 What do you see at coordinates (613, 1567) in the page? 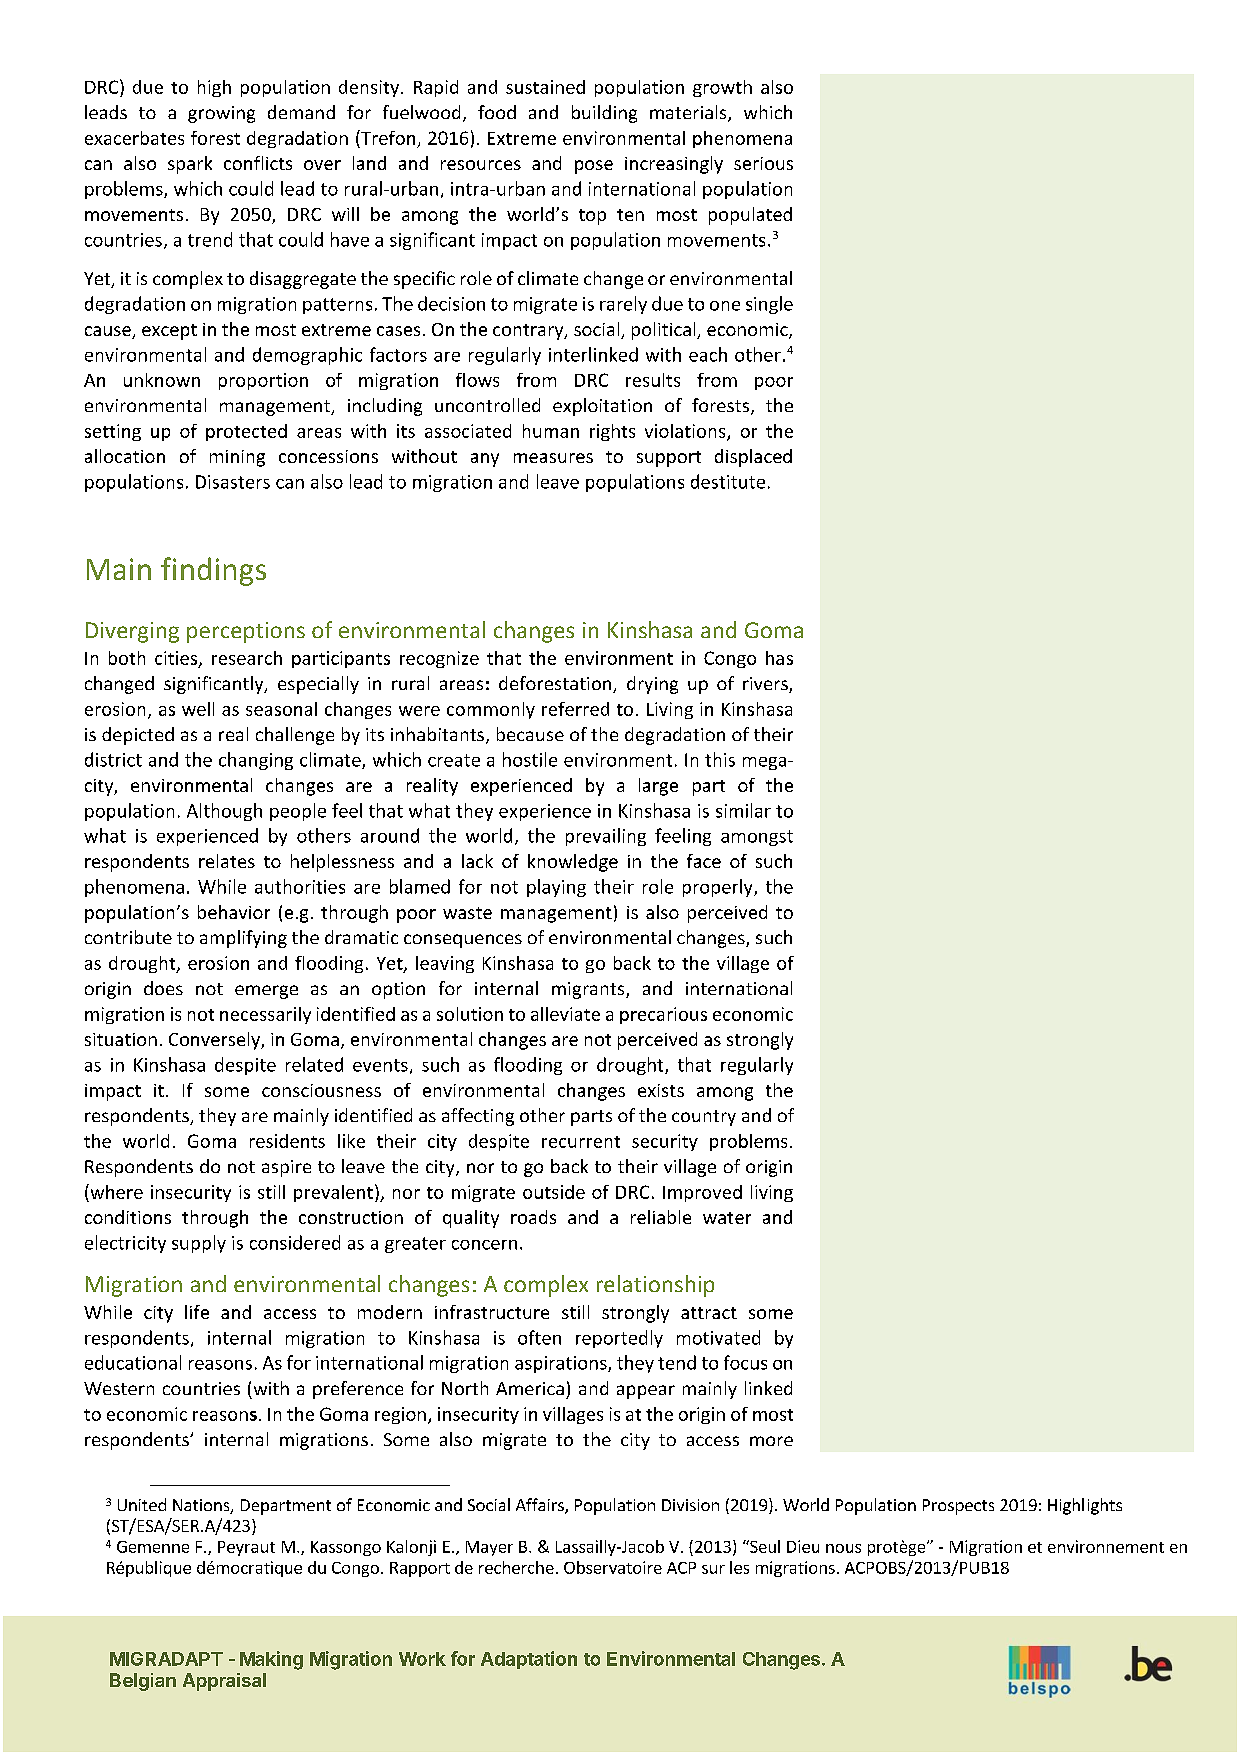
I see `Observatoire` at bounding box center [613, 1567].
